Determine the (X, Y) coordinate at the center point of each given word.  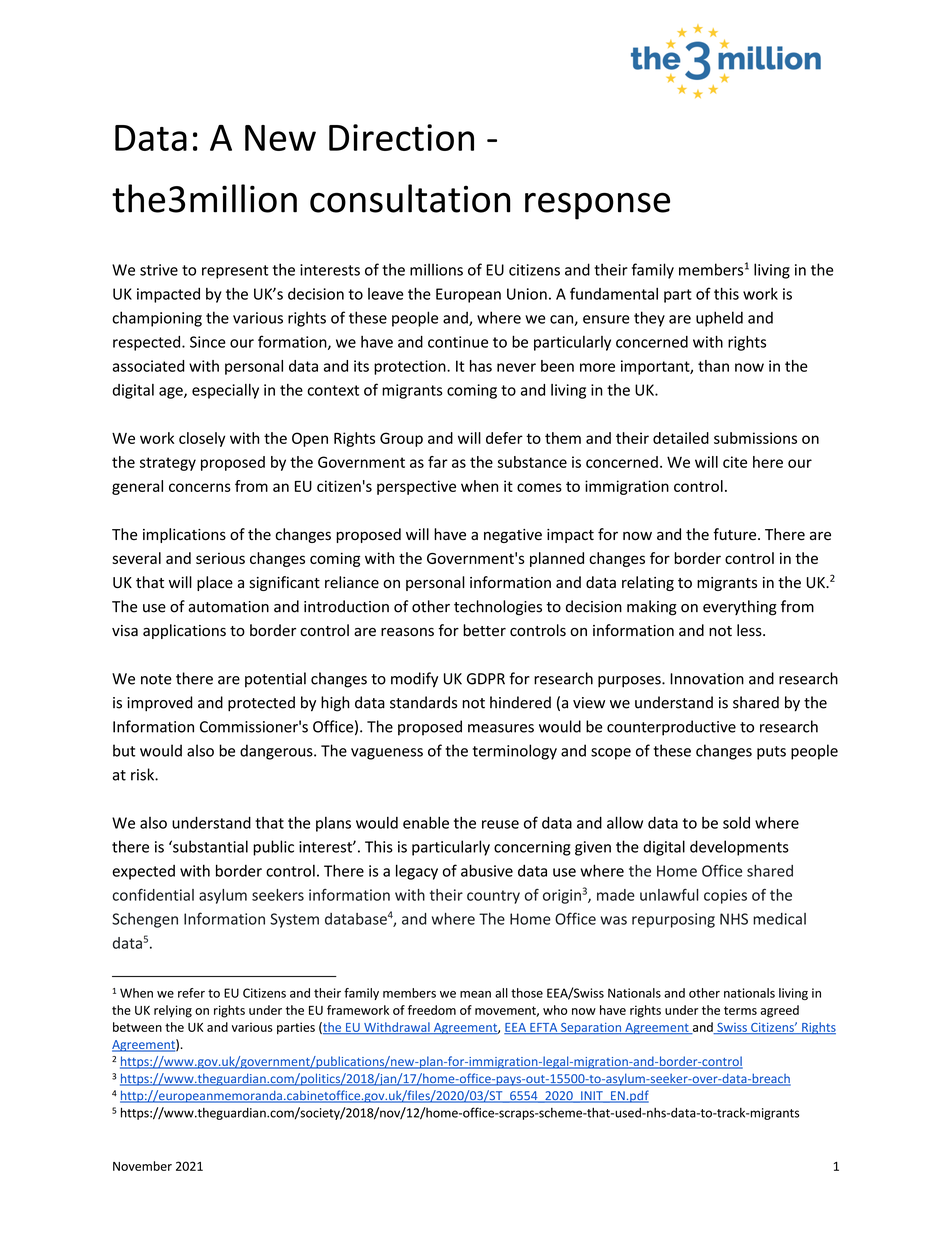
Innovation (707, 679)
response (597, 206)
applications (184, 631)
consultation (410, 198)
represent (235, 272)
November (142, 1166)
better (484, 630)
